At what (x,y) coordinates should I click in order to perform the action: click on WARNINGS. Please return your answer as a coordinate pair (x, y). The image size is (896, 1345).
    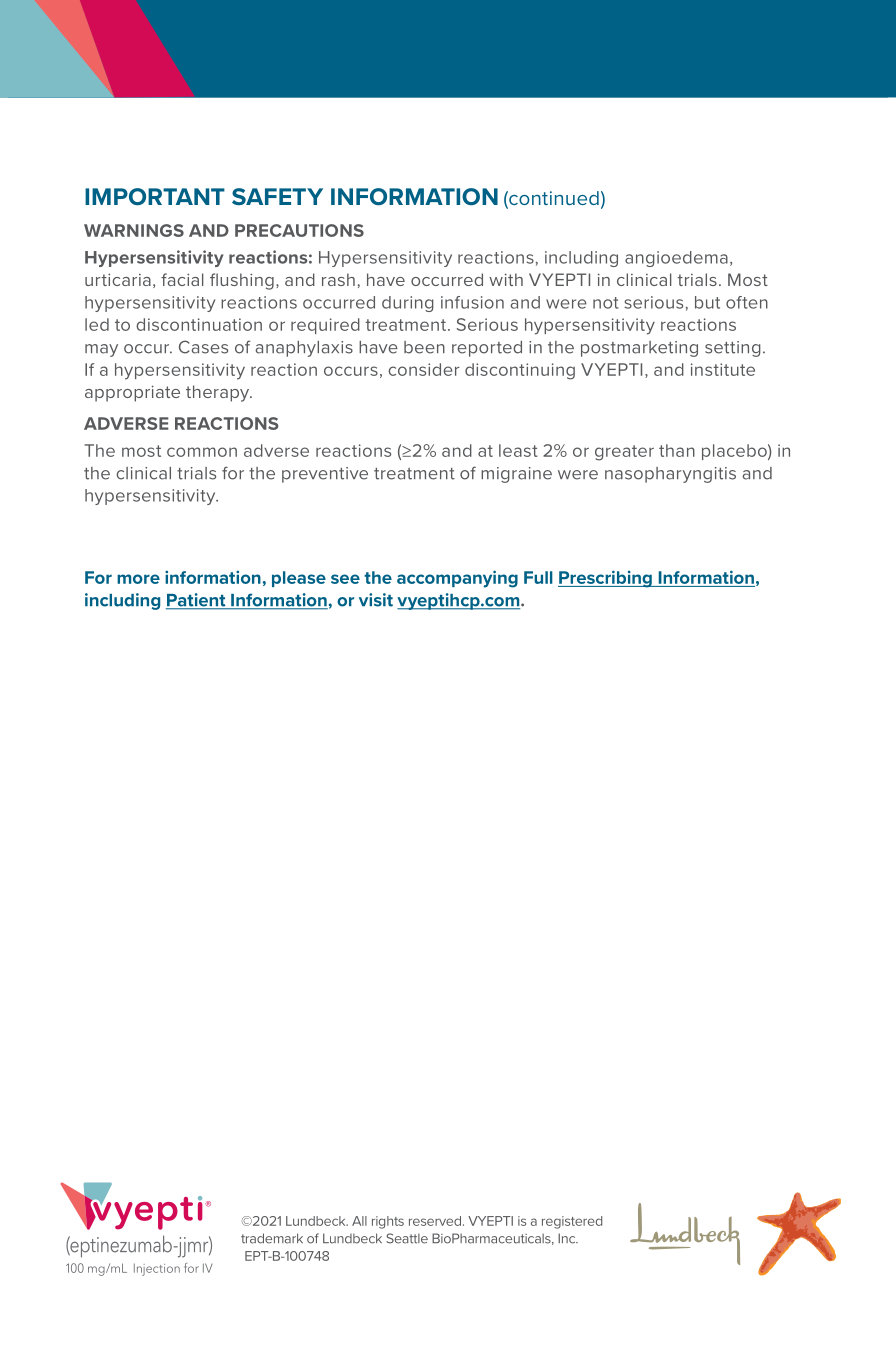
    Looking at the image, I should click on (134, 230).
